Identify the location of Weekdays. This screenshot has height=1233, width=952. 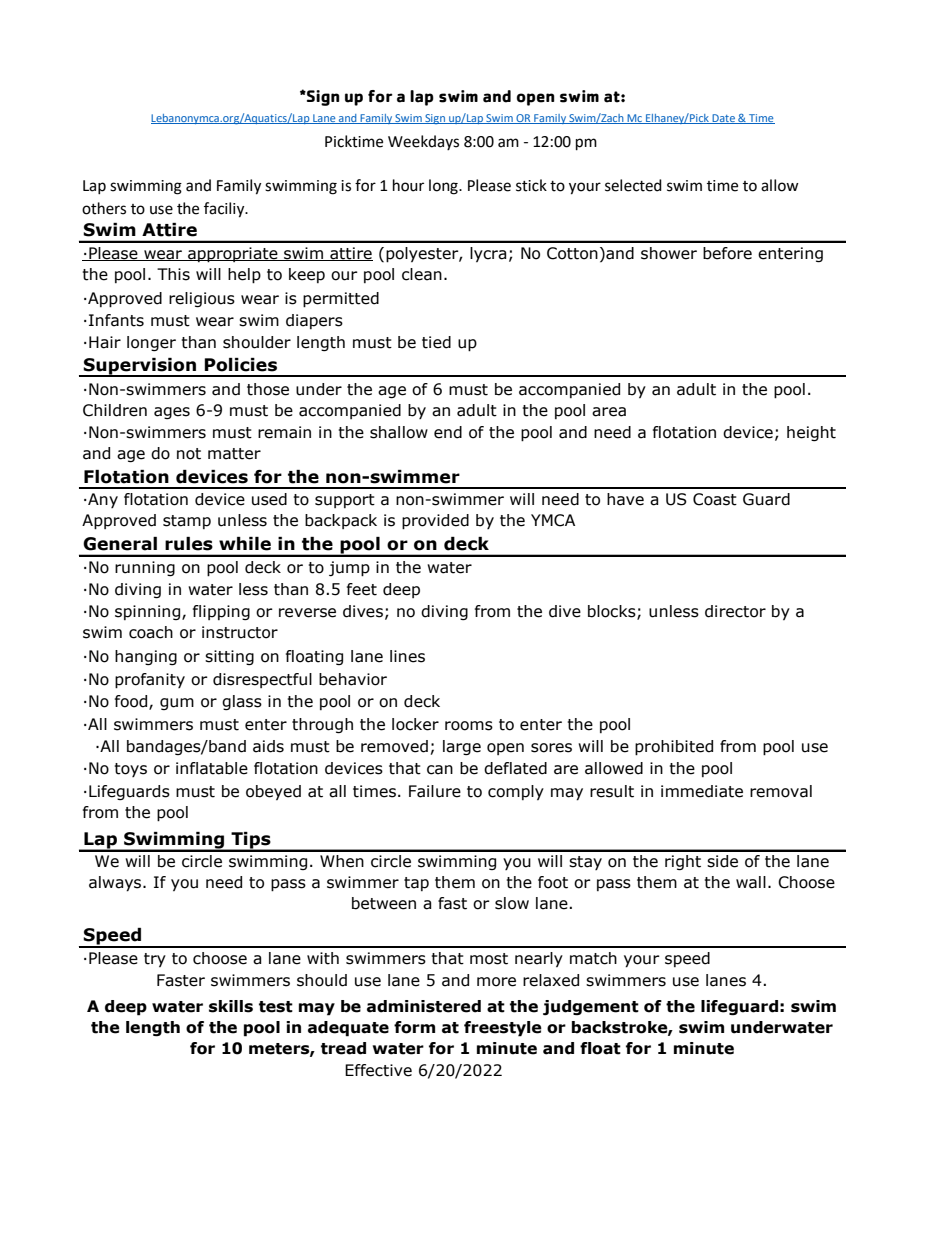
(423, 142).
